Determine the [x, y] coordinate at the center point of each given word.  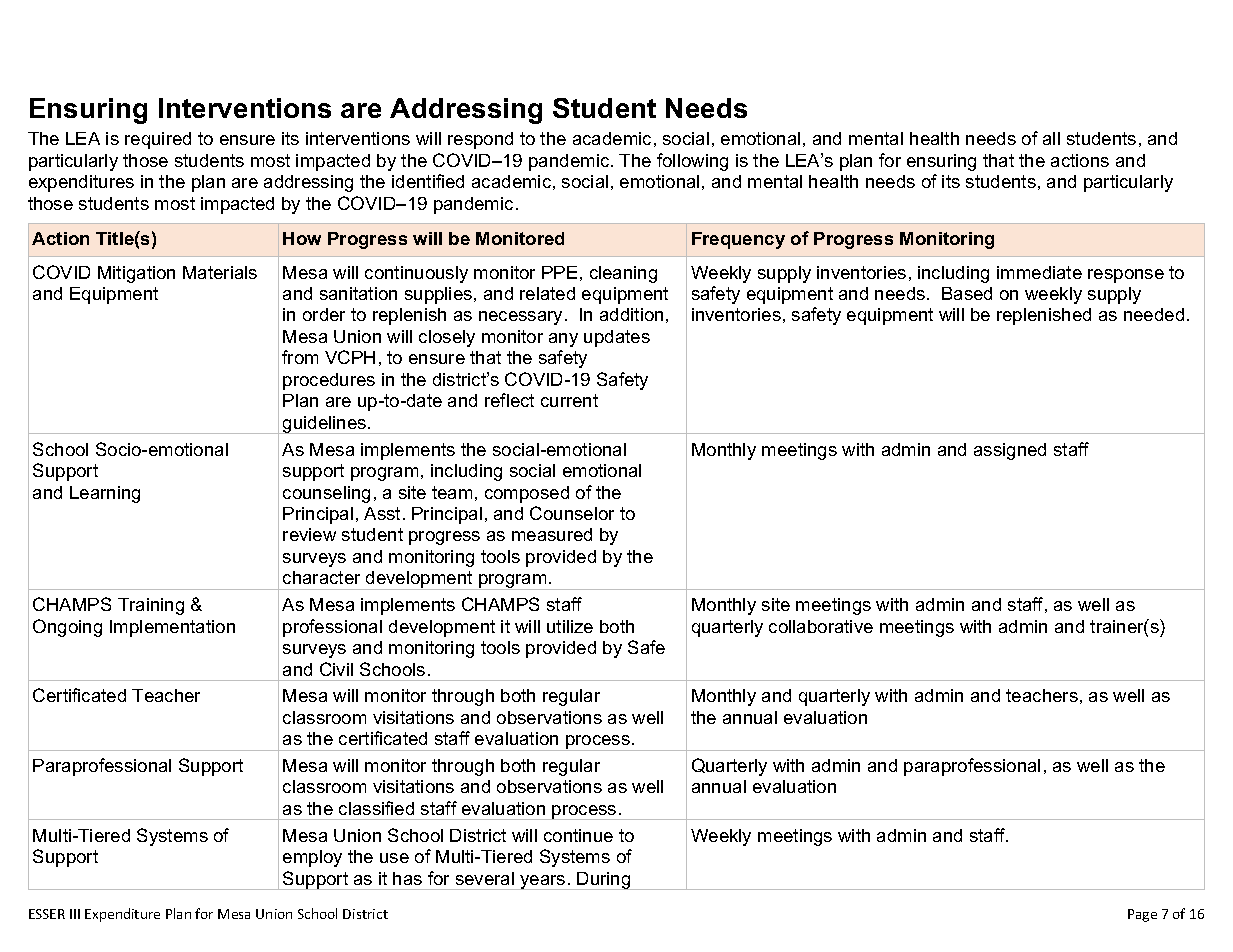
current [569, 400]
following [692, 162]
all [1051, 138]
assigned [1010, 451]
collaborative [821, 626]
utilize [570, 626]
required [158, 140]
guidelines [325, 425]
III [75, 914]
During [604, 881]
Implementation [172, 628]
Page [1142, 915]
